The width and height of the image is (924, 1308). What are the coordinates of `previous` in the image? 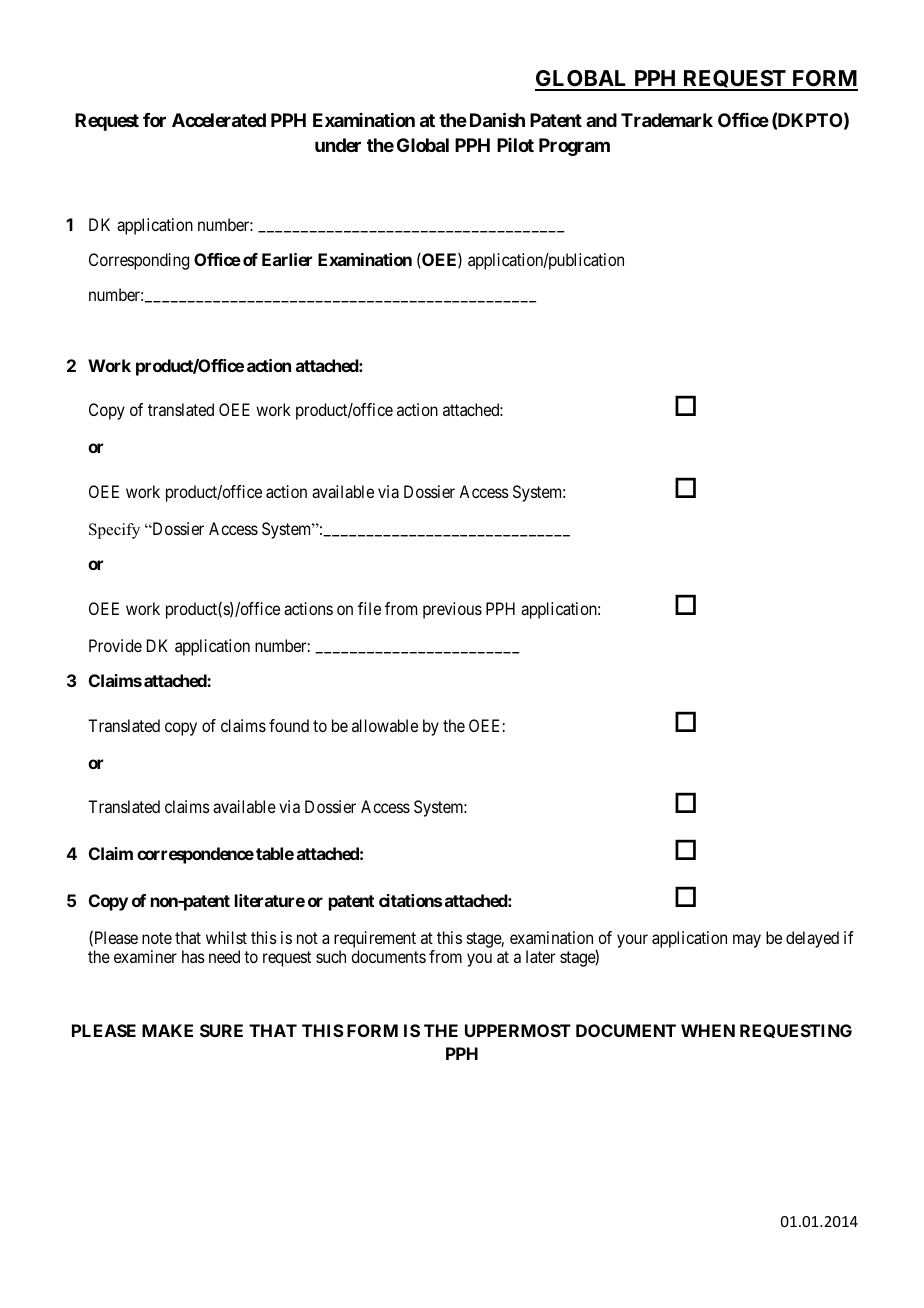 It's located at (452, 610).
